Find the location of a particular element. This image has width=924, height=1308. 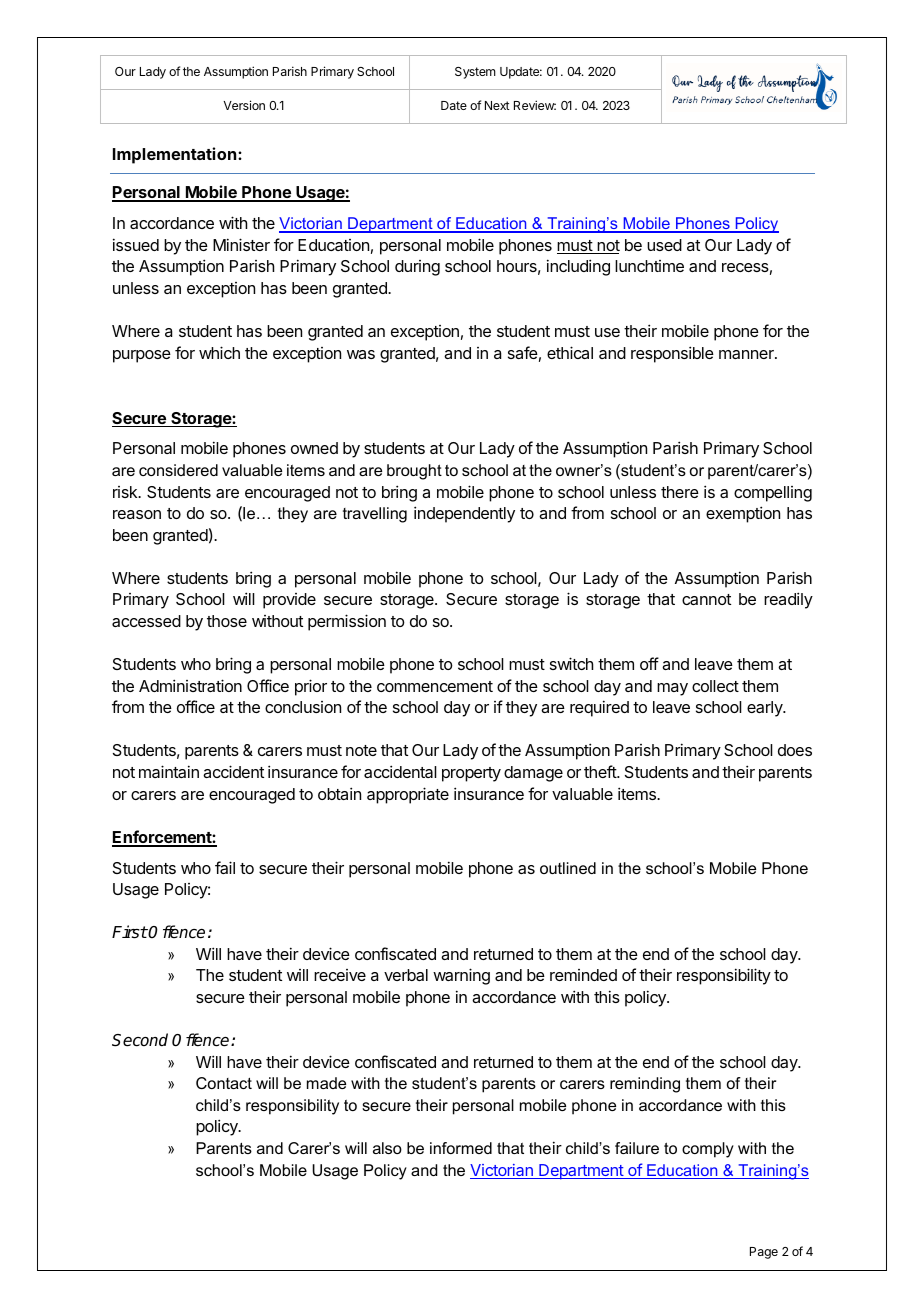

considered is located at coordinates (178, 470).
